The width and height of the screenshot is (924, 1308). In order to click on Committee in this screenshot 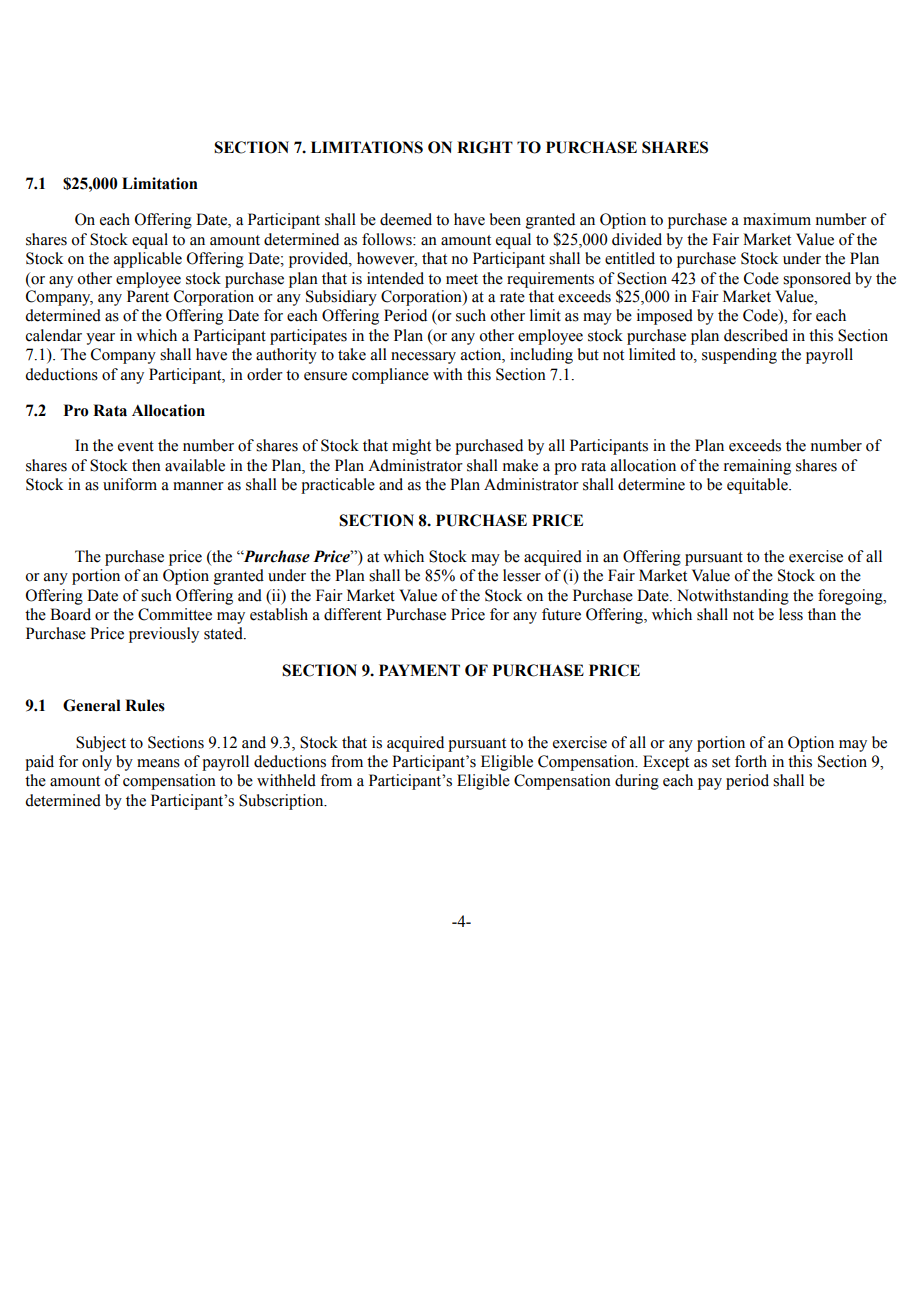, I will do `click(175, 614)`.
